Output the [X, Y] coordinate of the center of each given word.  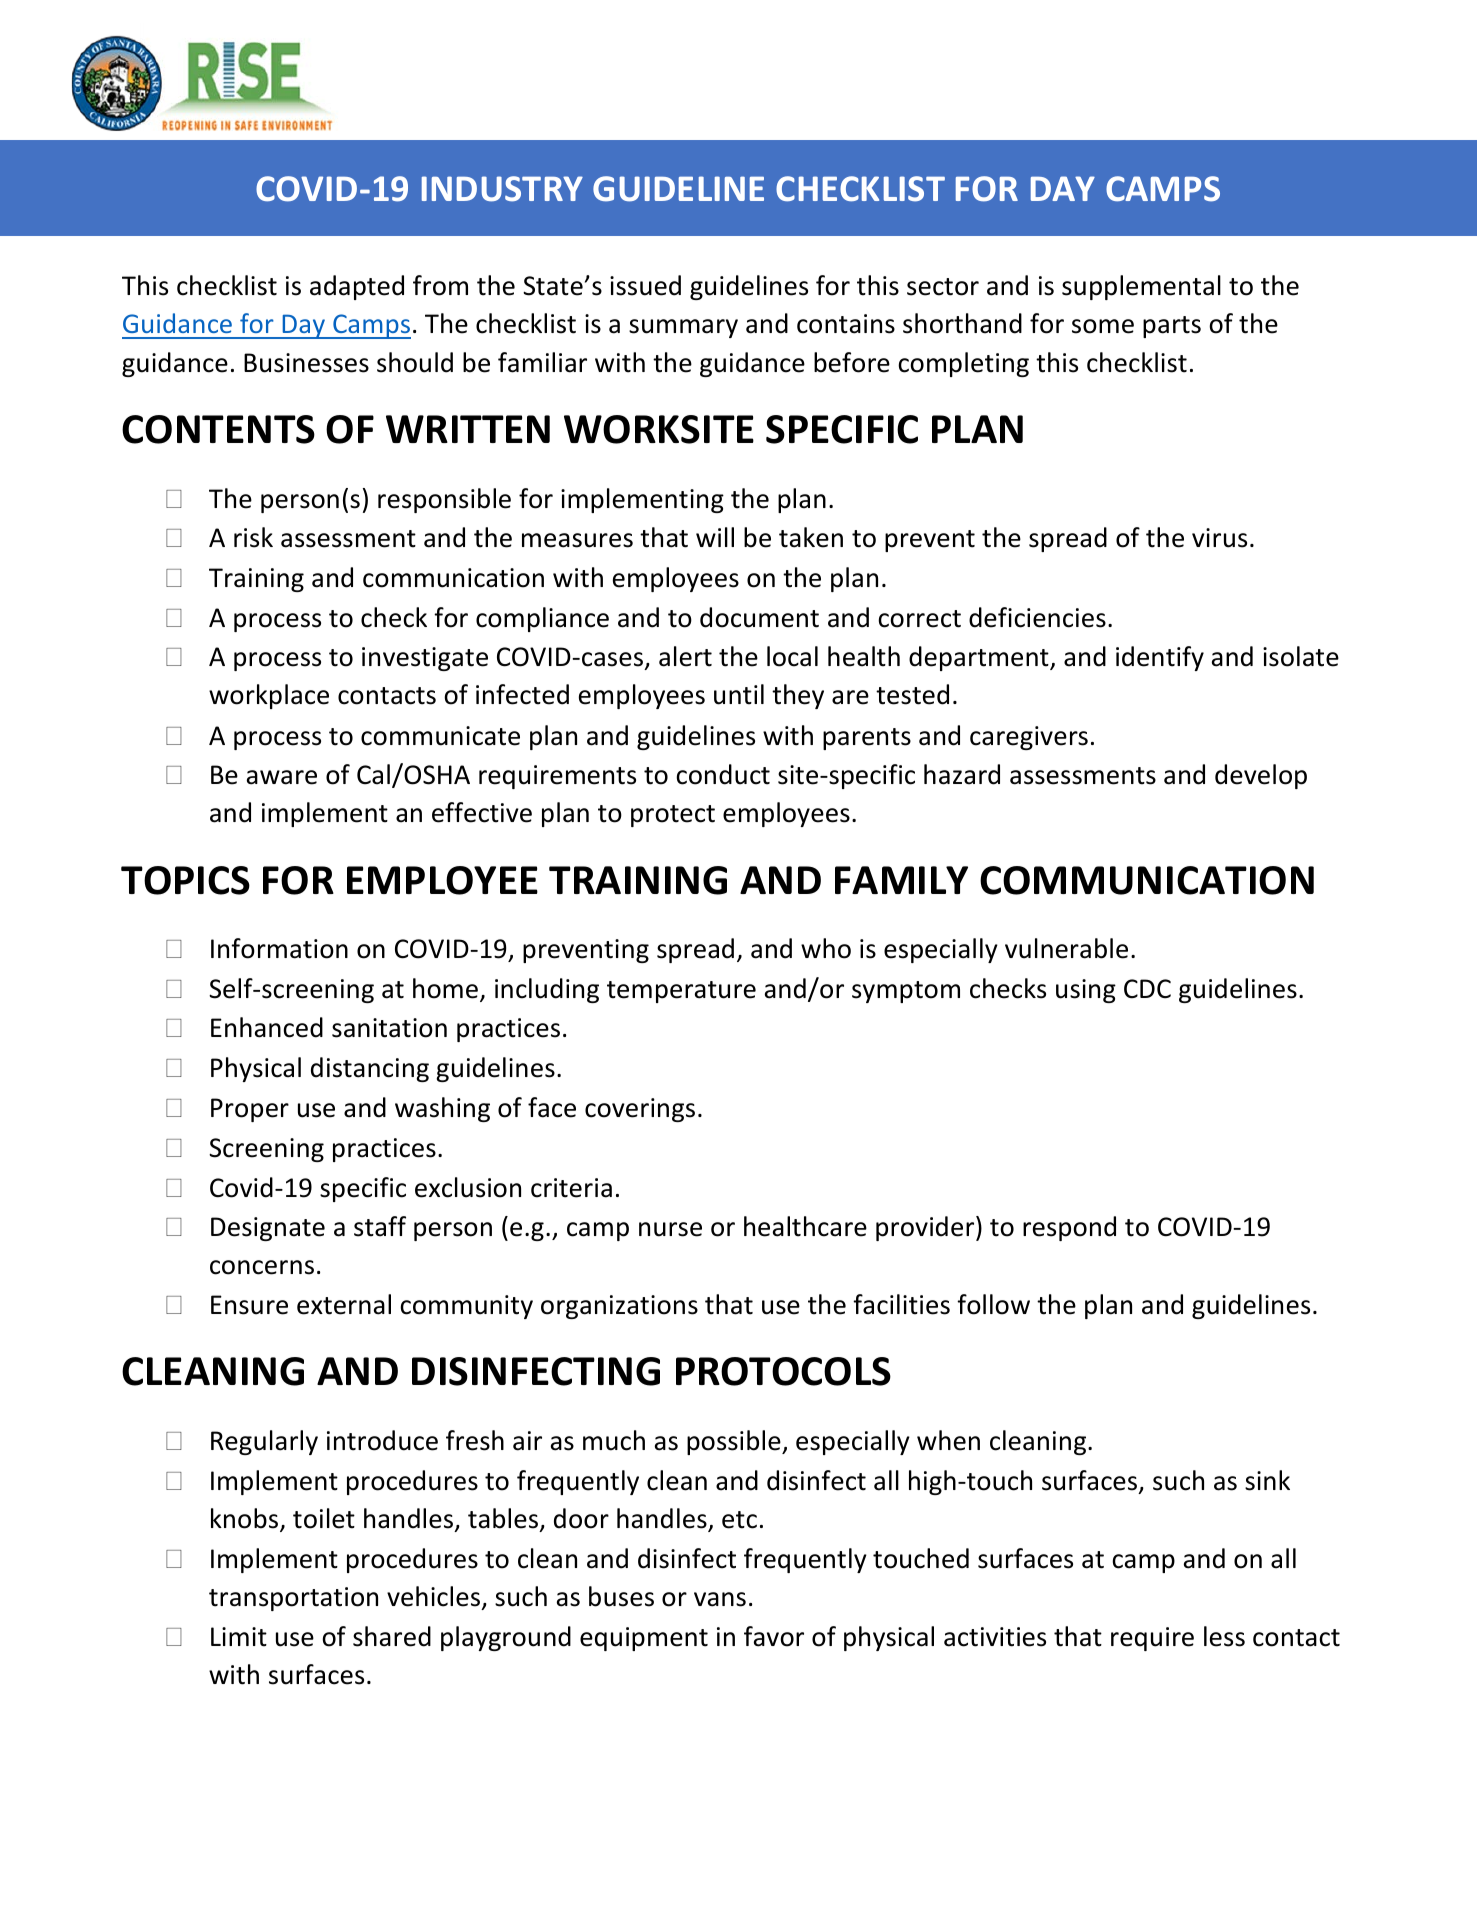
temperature [681, 992]
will [715, 537]
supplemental [1141, 287]
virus [1219, 538]
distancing [370, 1069]
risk [253, 537]
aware [282, 777]
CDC [1147, 989]
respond [1069, 1228]
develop [1261, 776]
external [344, 1304]
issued [645, 285]
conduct [723, 774]
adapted [357, 287]
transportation [293, 1599]
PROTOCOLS [783, 1371]
